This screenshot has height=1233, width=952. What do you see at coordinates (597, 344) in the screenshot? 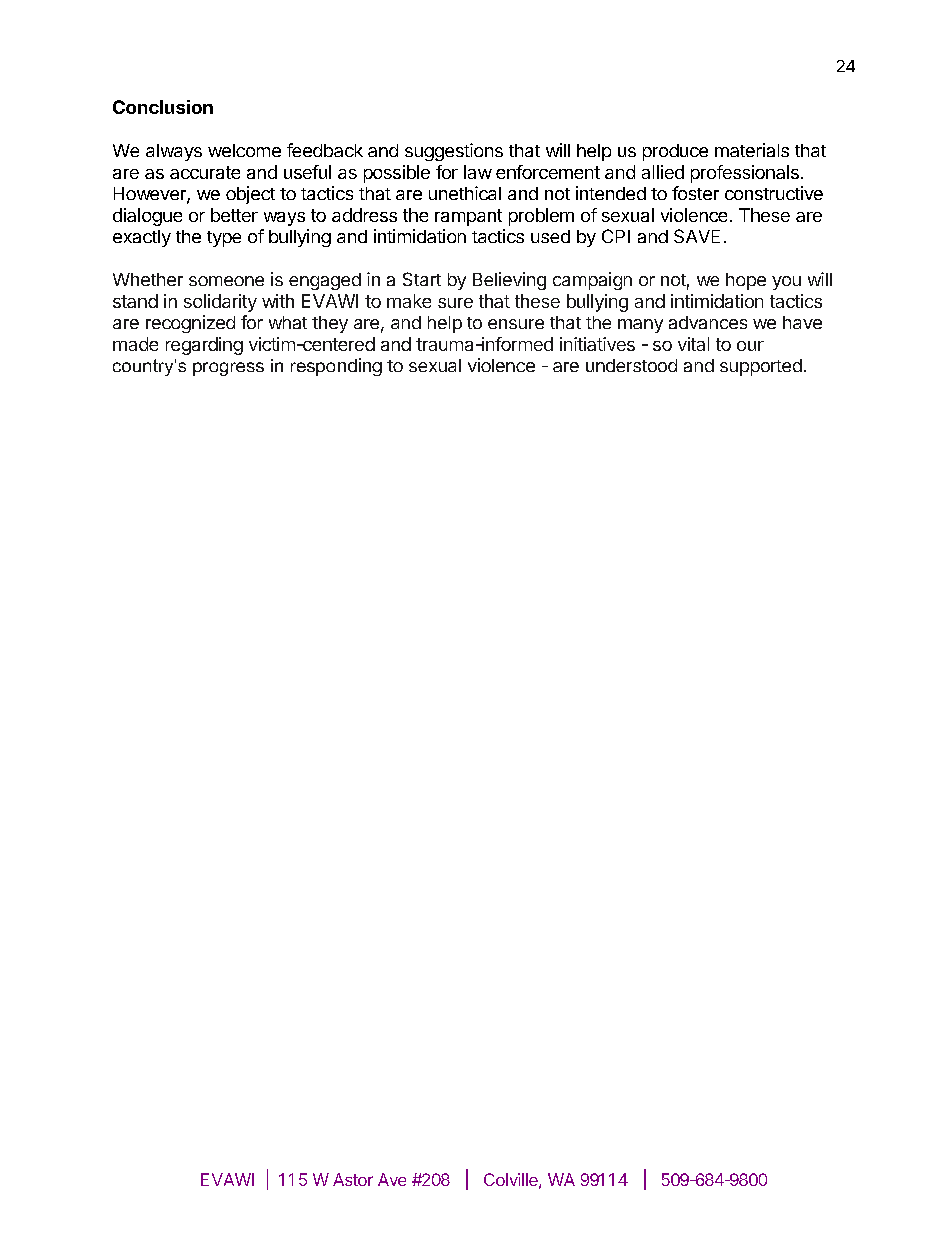
I see `initiatives` at bounding box center [597, 344].
